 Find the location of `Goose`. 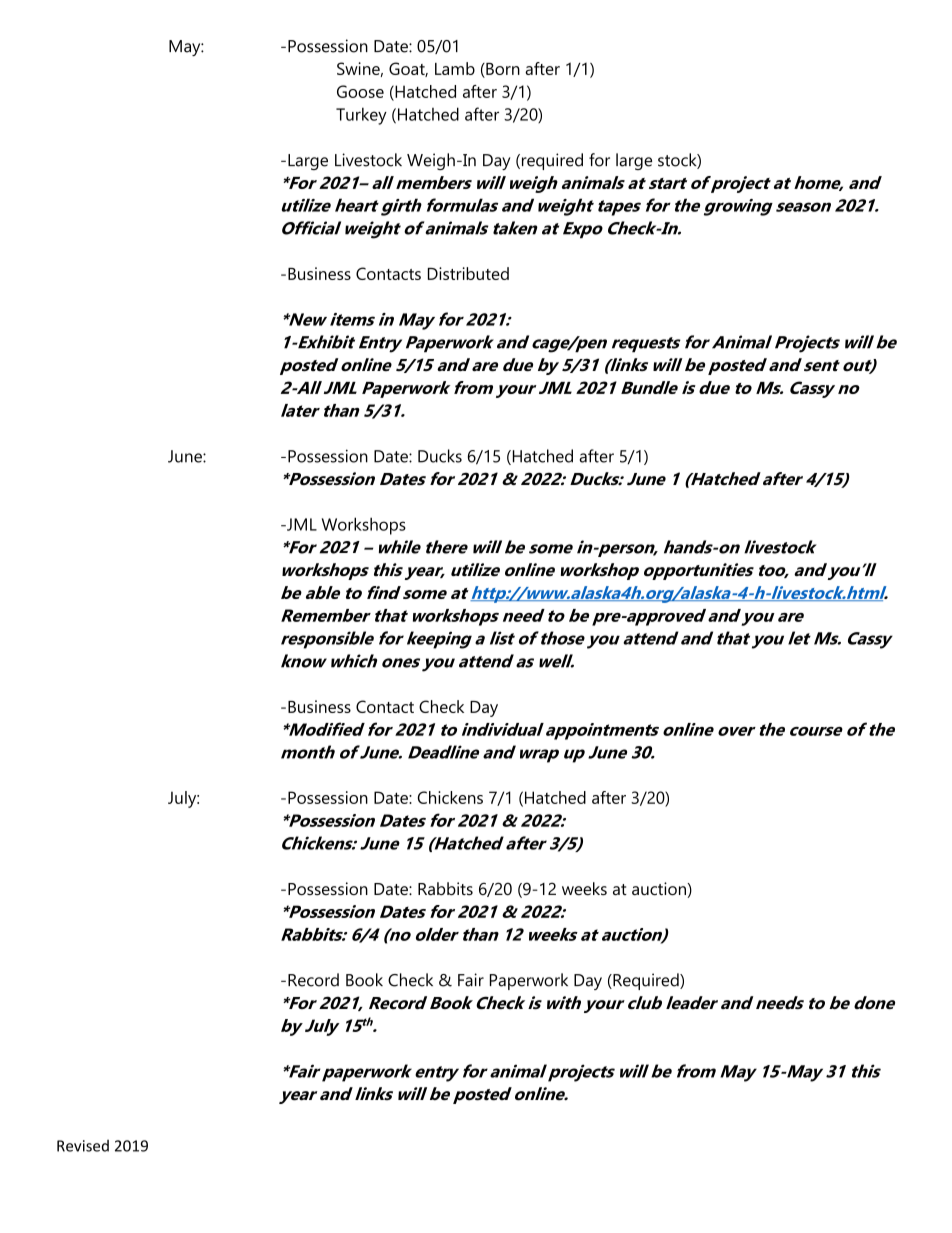

Goose is located at coordinates (360, 91).
